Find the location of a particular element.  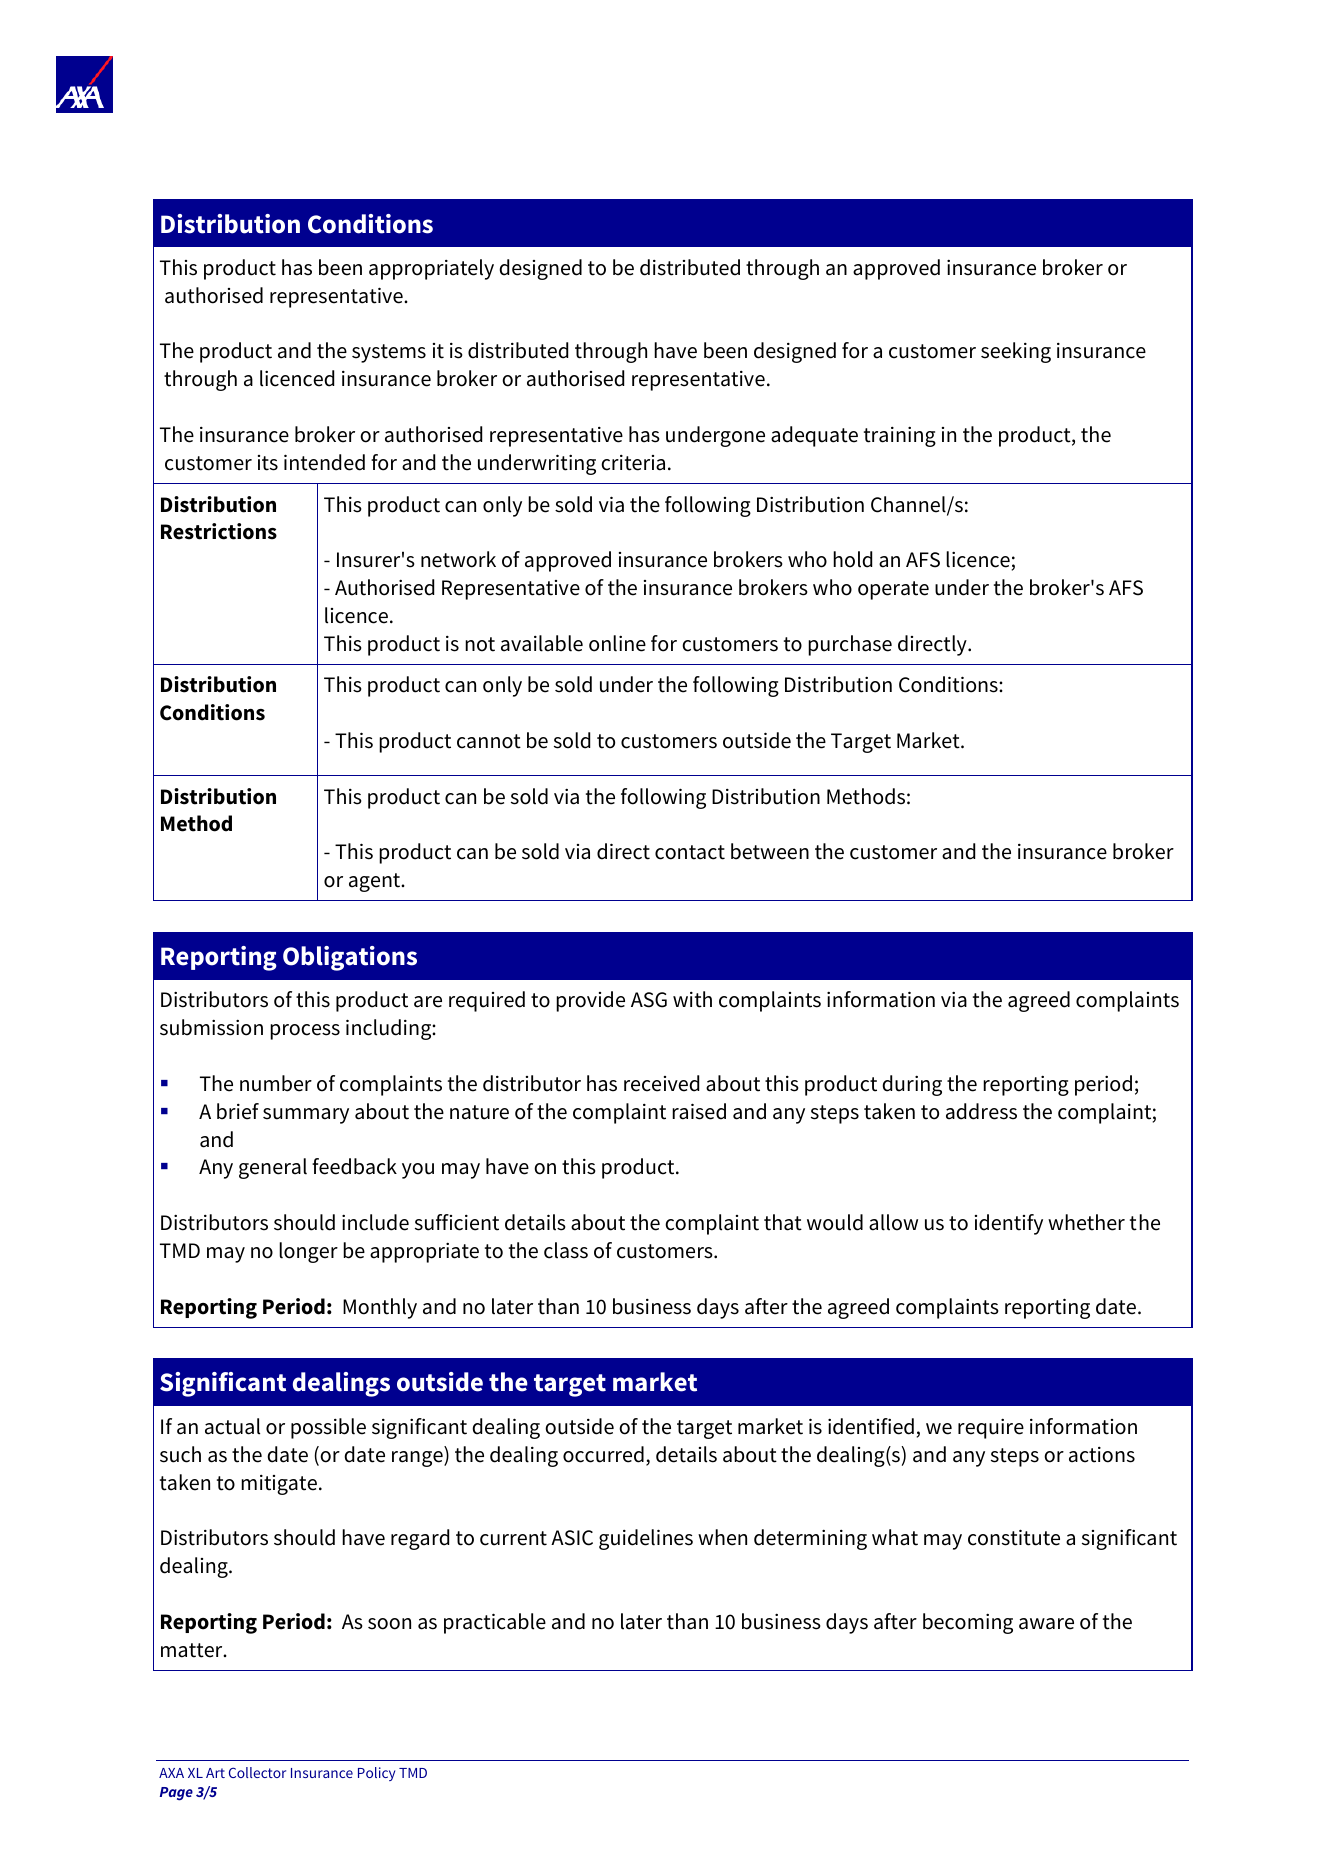

class is located at coordinates (566, 1250).
